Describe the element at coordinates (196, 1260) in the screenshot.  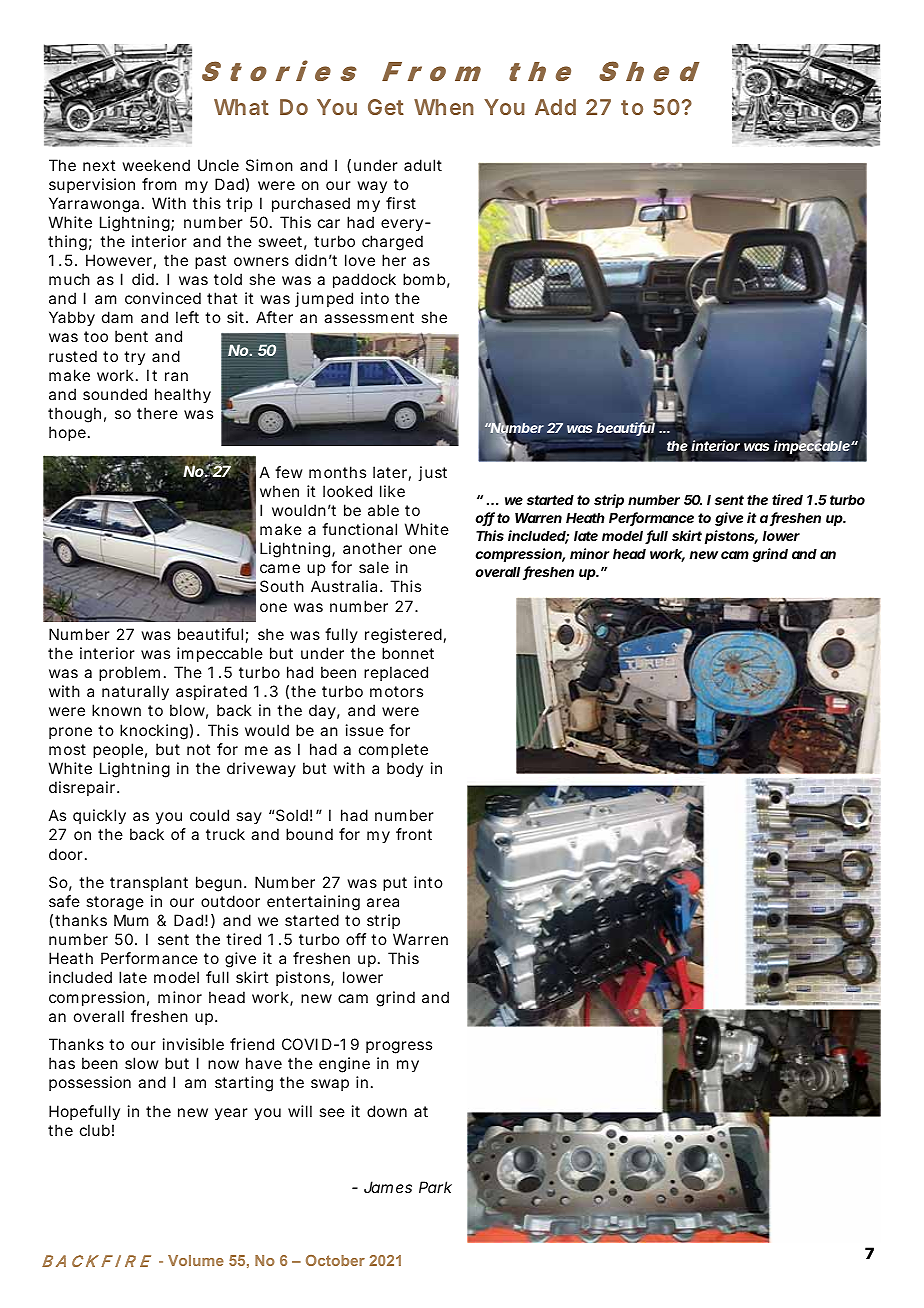
I see `Volume` at that location.
